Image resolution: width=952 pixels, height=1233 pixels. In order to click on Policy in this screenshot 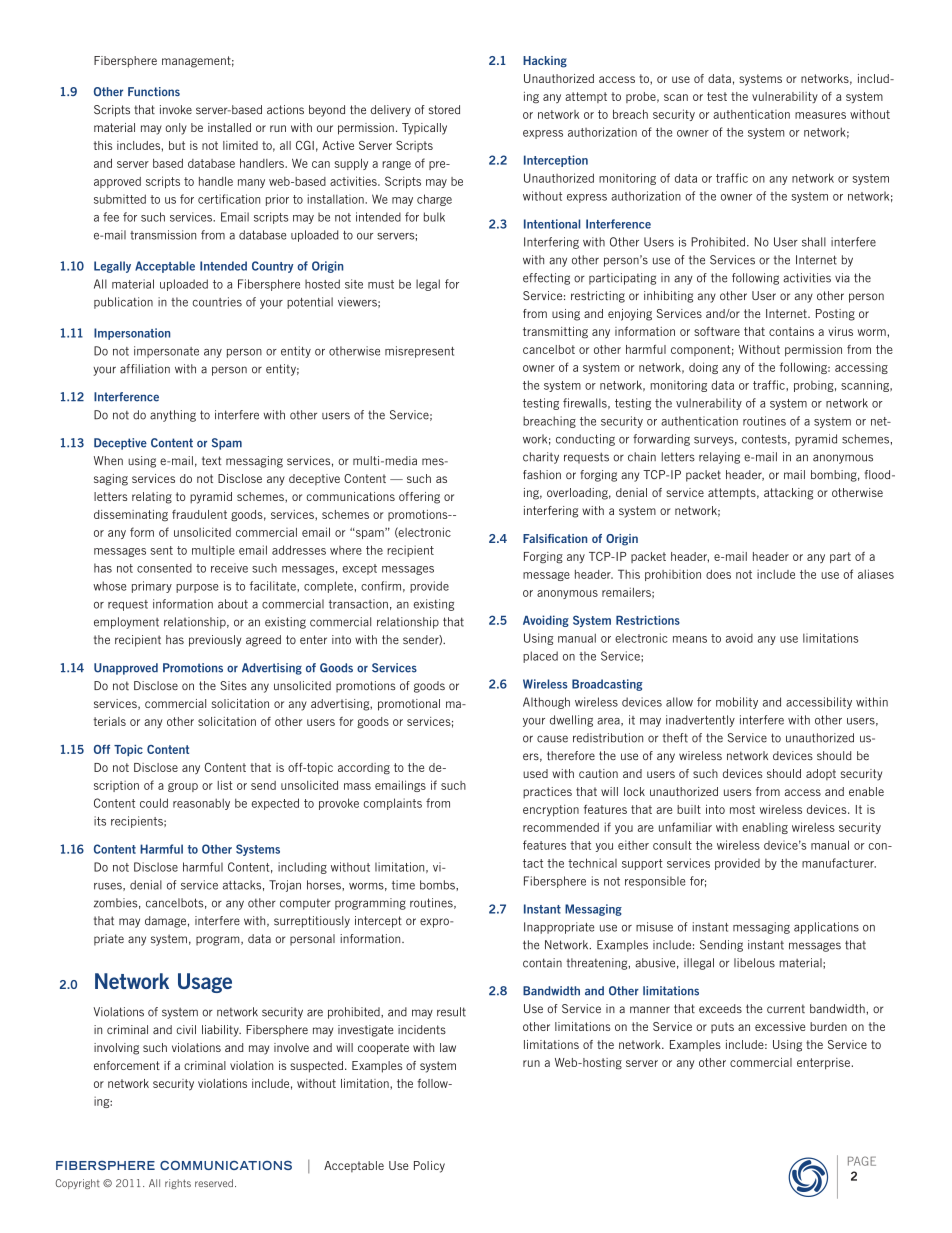, I will do `click(429, 1167)`.
